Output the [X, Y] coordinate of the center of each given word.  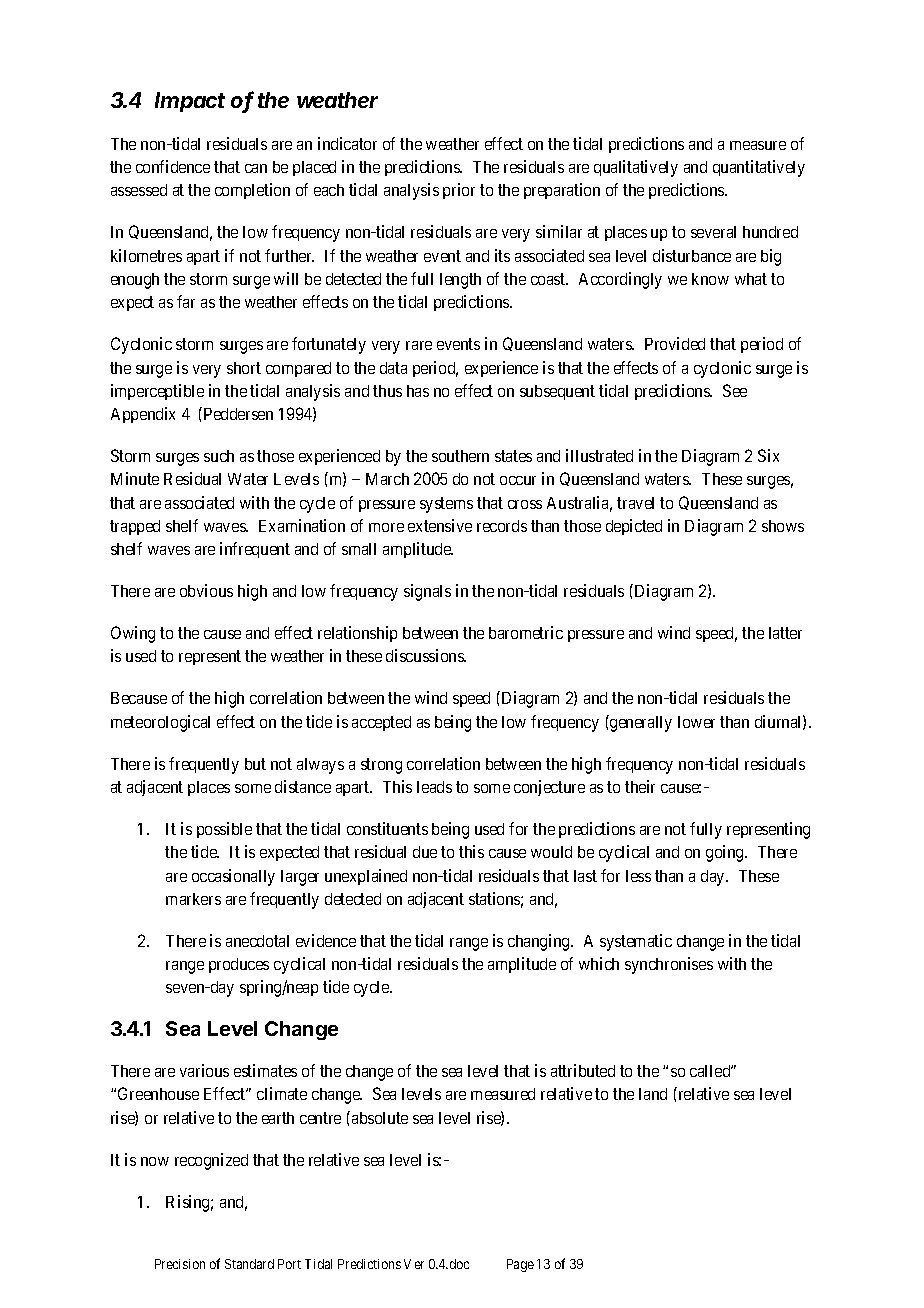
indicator [347, 143]
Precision [180, 1264]
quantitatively [759, 168]
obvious [206, 590]
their [640, 786]
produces [239, 965]
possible [224, 830]
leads [434, 787]
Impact [190, 102]
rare [419, 345]
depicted [634, 527]
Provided [675, 343]
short [244, 368]
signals [427, 592]
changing [540, 942]
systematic [636, 942]
